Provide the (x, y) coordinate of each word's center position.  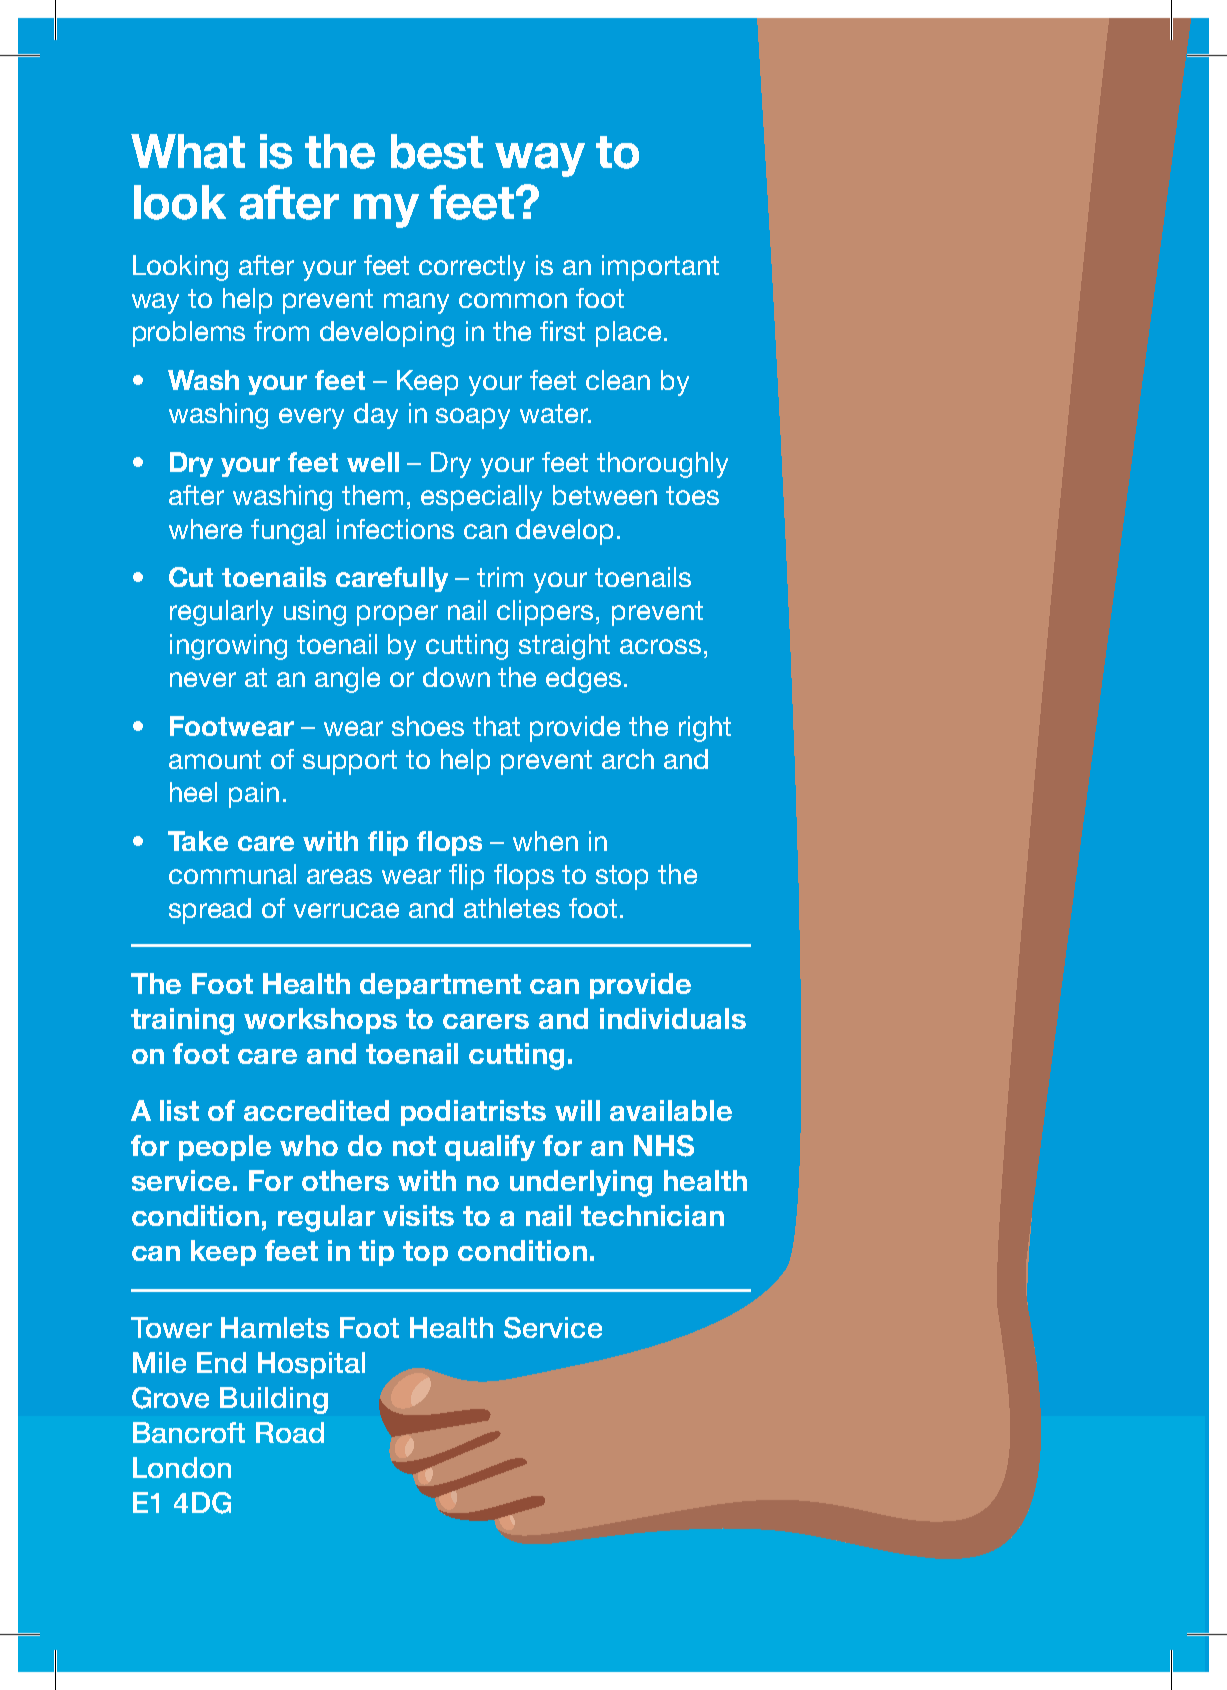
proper (397, 615)
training (182, 1021)
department (440, 986)
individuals (673, 1018)
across (660, 646)
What (188, 151)
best (437, 151)
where (205, 529)
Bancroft (189, 1432)
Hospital (311, 1365)
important (660, 268)
